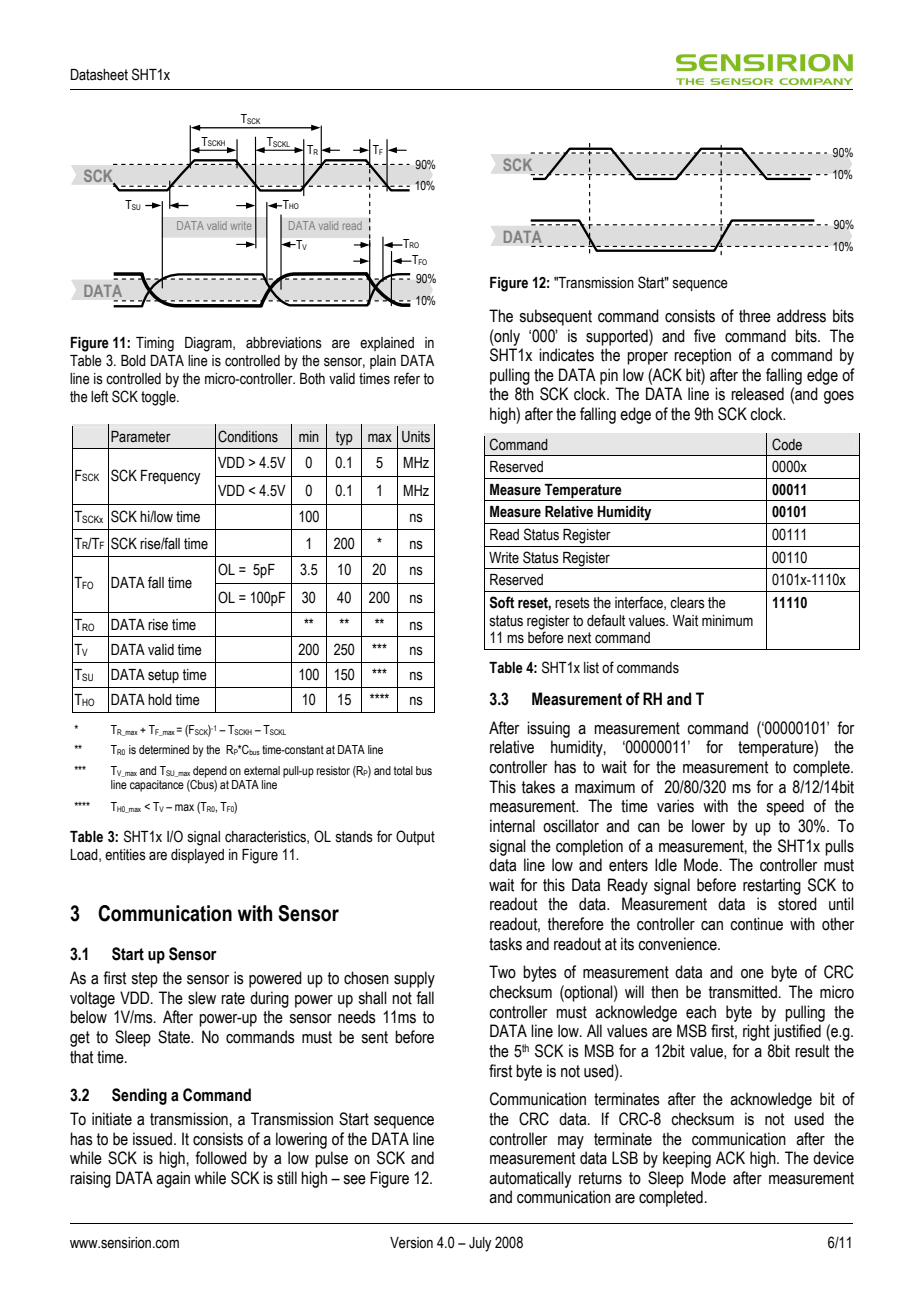  Describe the element at coordinates (403, 770) in the document. I see `total` at that location.
